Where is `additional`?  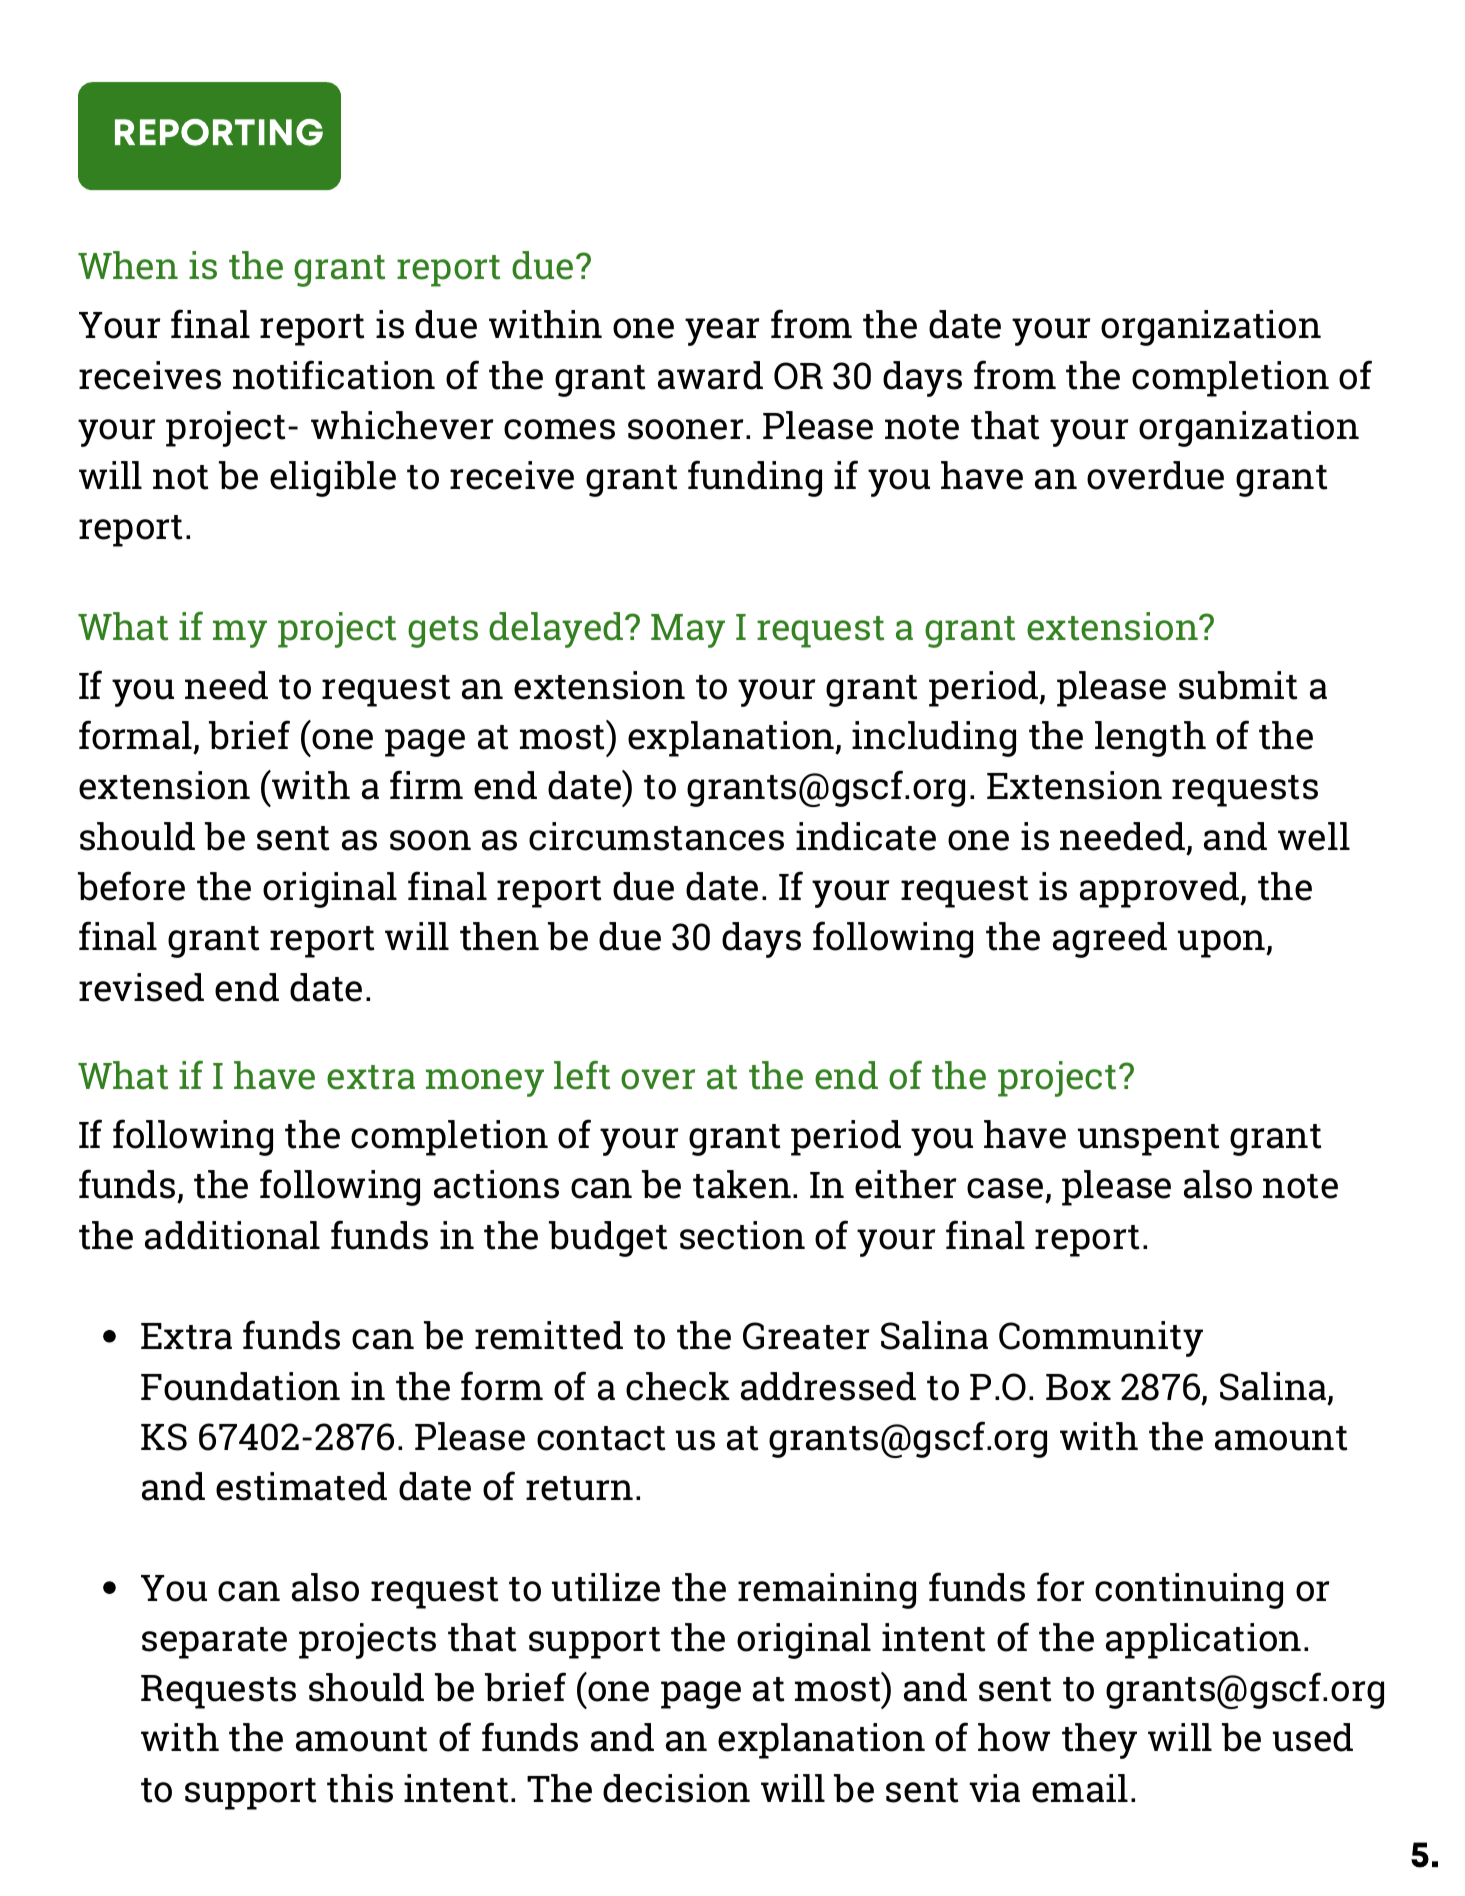 additional is located at coordinates (232, 1235).
